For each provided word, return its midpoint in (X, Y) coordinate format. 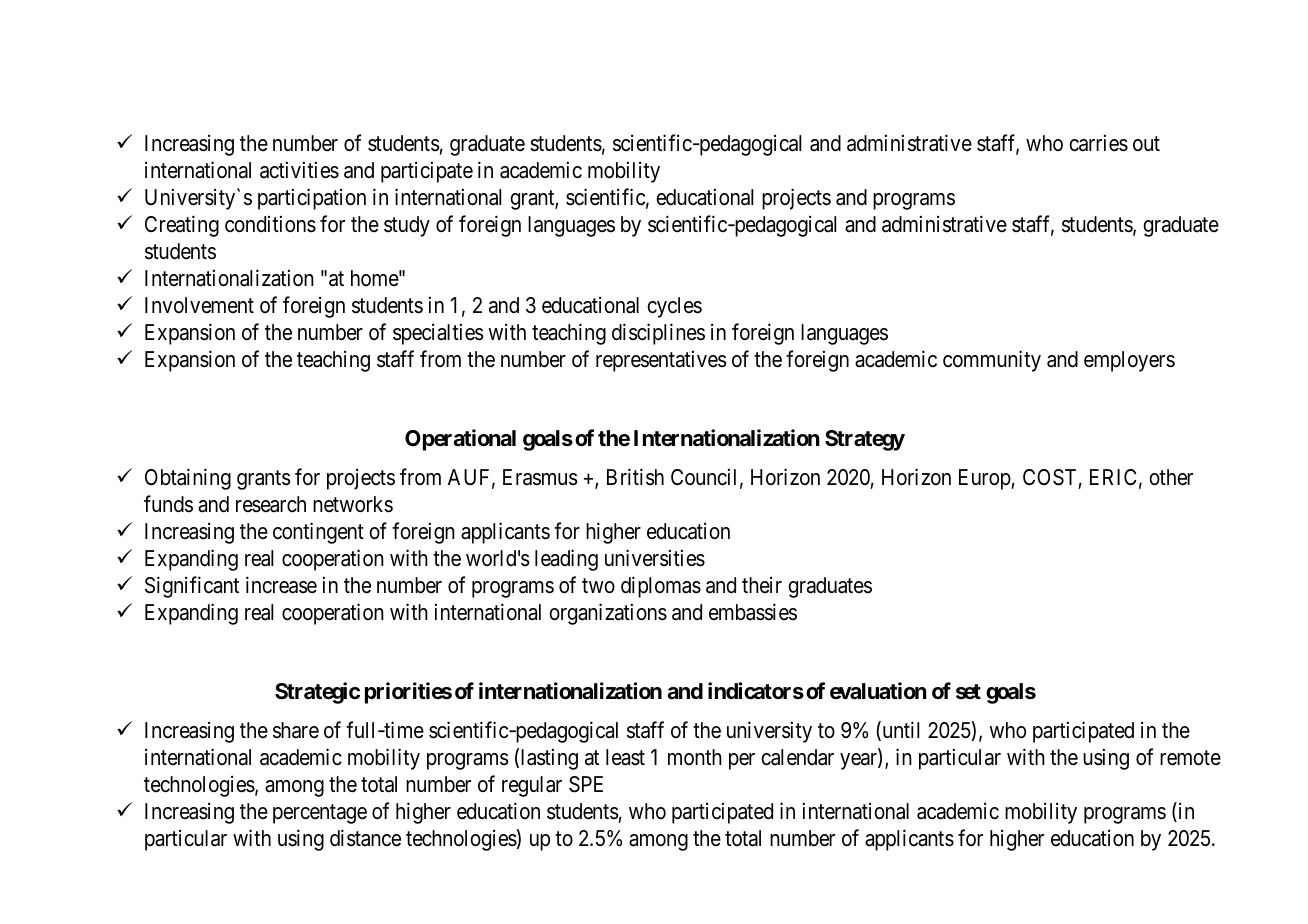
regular (532, 786)
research (271, 504)
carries (1098, 143)
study (407, 226)
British (635, 477)
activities (299, 170)
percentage (320, 814)
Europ (985, 479)
